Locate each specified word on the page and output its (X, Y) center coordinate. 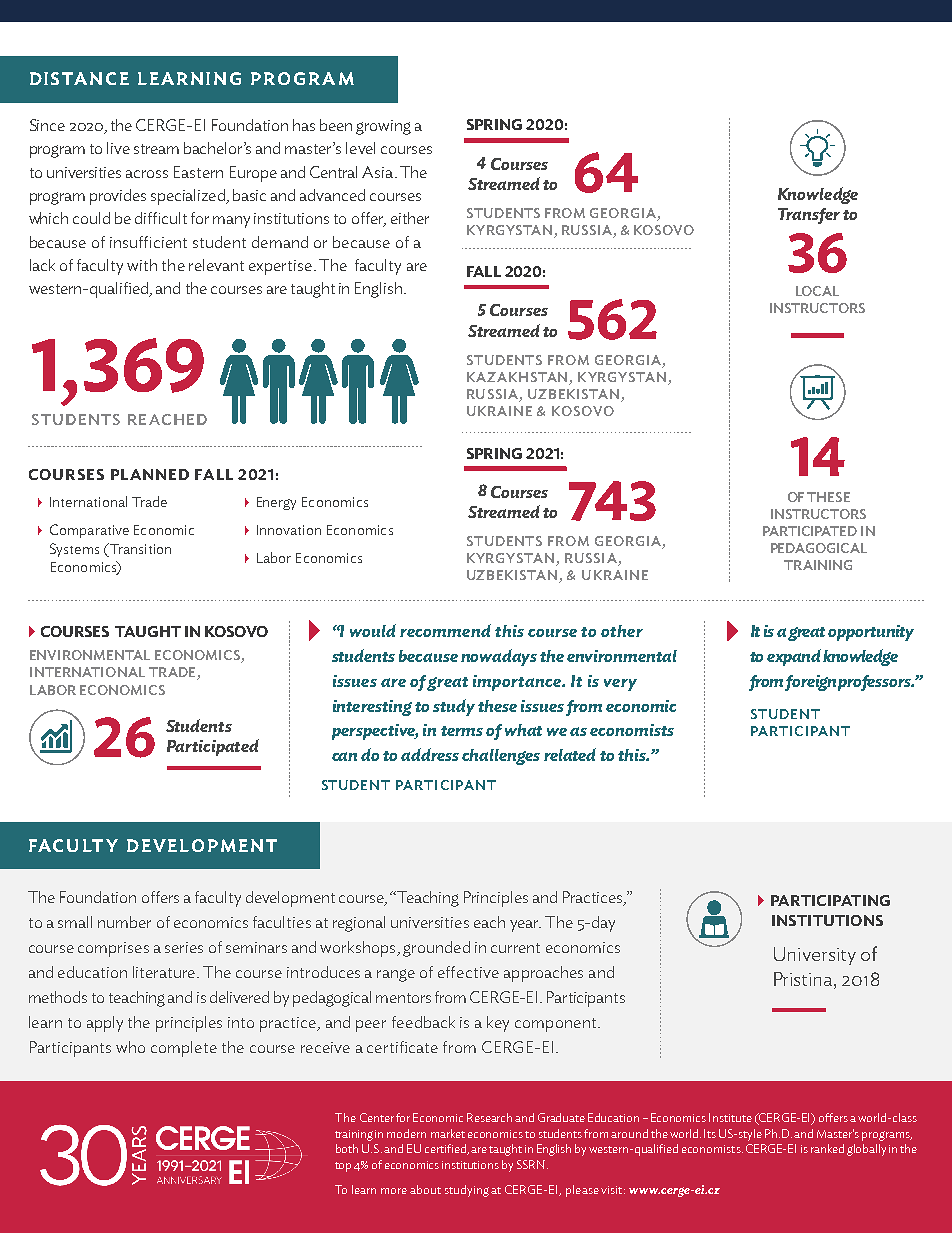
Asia (379, 172)
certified (446, 1149)
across (147, 174)
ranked (827, 1148)
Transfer (809, 216)
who (130, 1047)
